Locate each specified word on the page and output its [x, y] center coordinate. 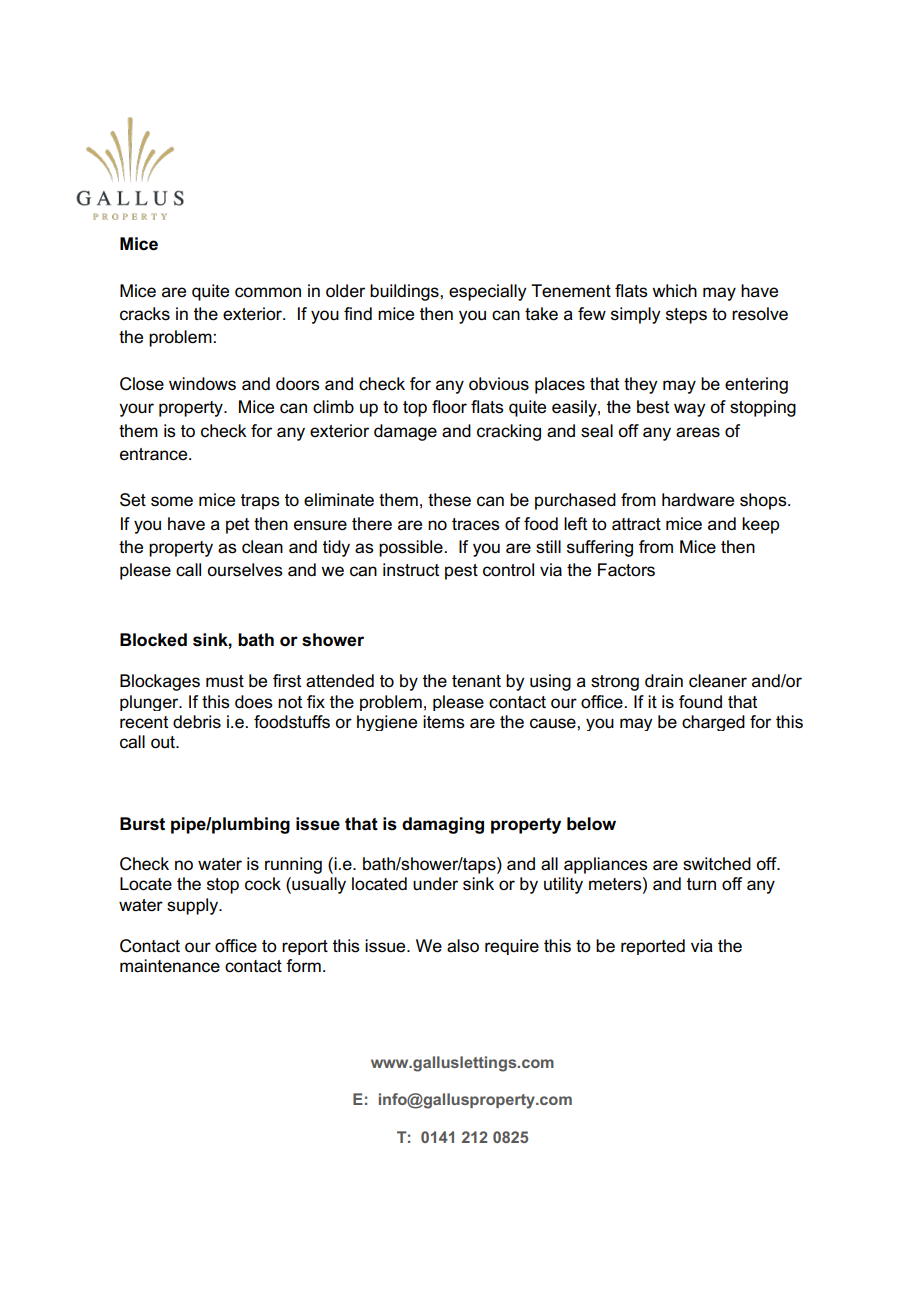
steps [686, 316]
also [463, 946]
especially [488, 292]
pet [237, 526]
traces [476, 524]
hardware [698, 500]
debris [197, 722]
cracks [145, 314]
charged [713, 723]
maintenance [170, 966]
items [444, 722]
